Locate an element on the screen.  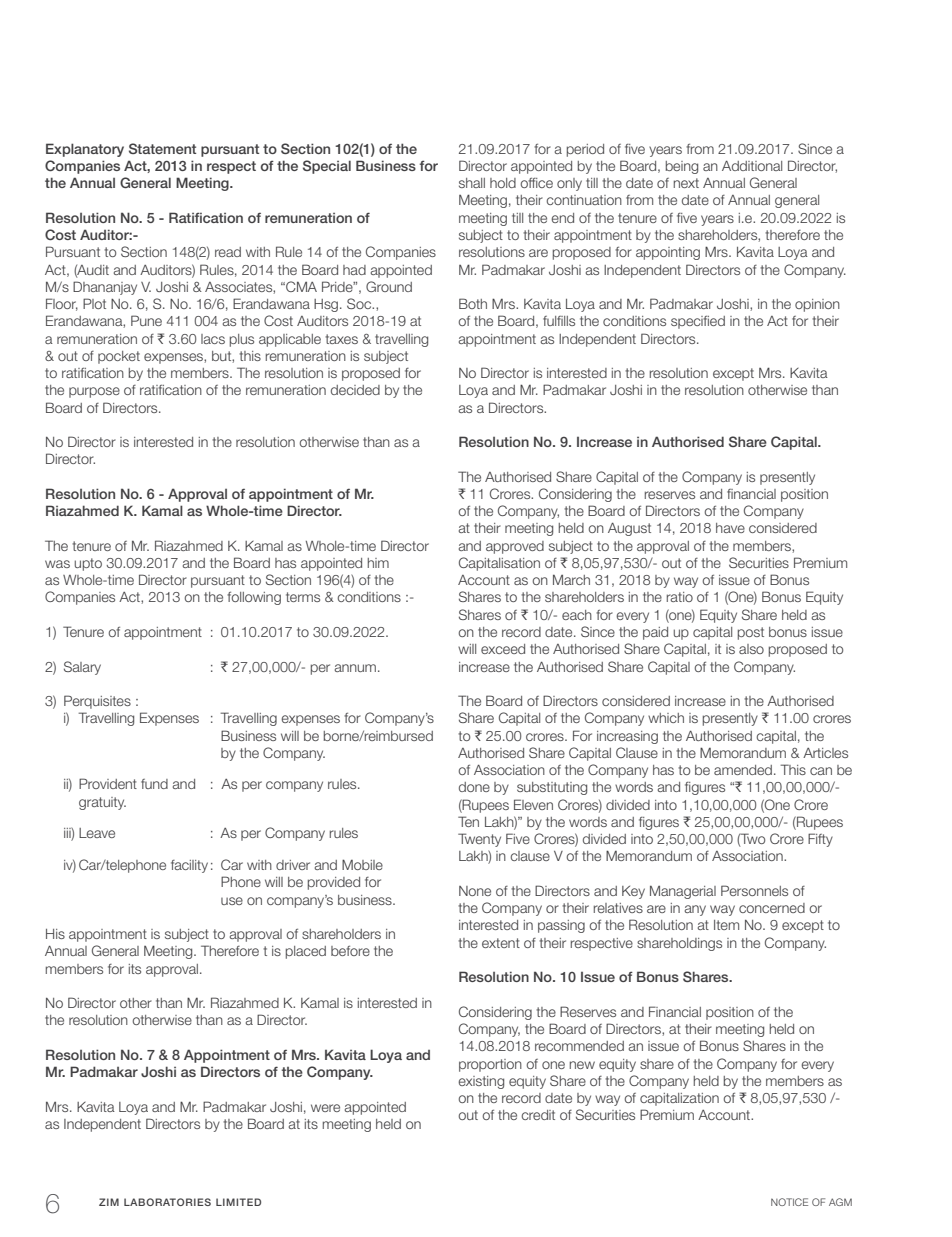
Perquisites is located at coordinates (97, 702).
